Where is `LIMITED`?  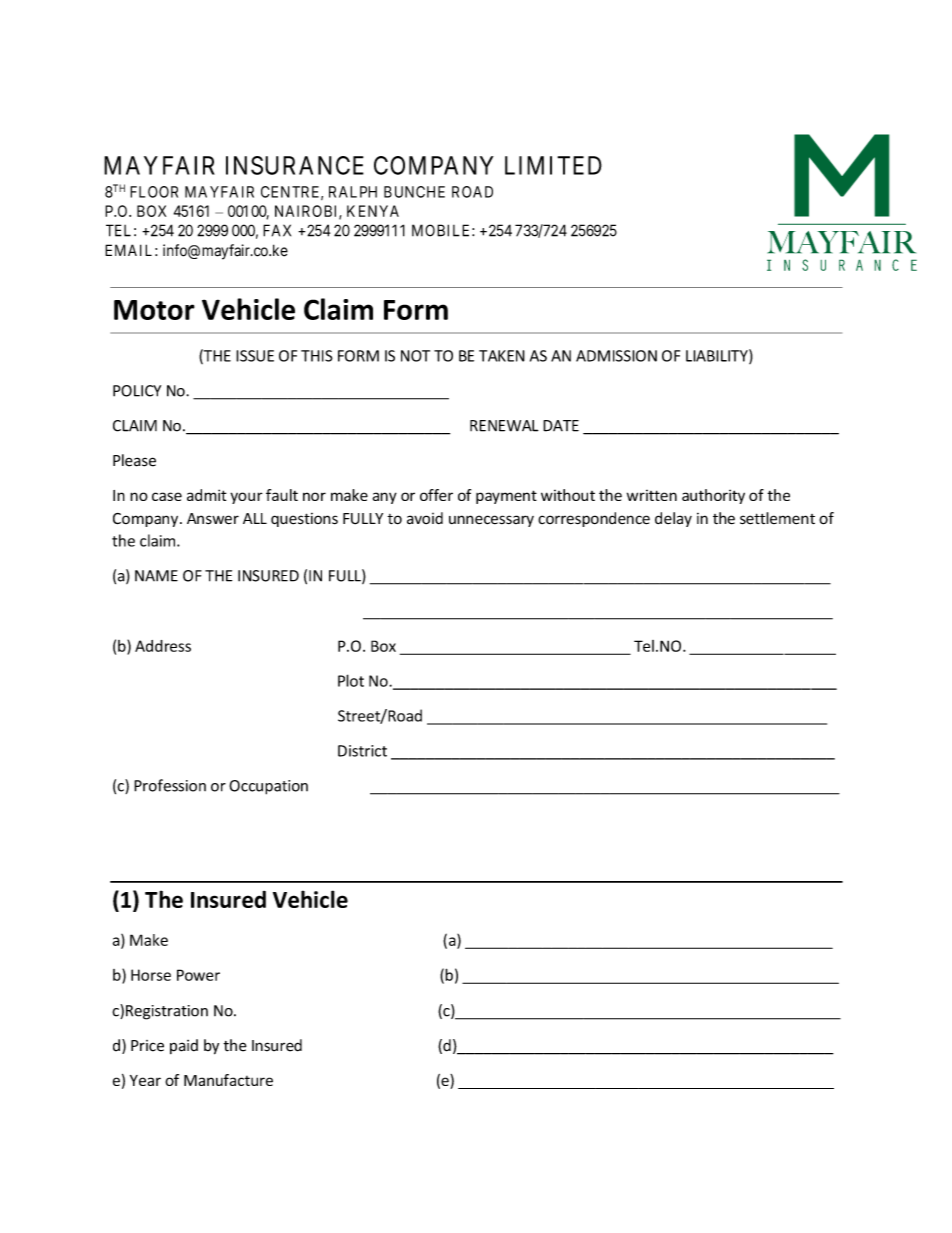 LIMITED is located at coordinates (553, 165).
